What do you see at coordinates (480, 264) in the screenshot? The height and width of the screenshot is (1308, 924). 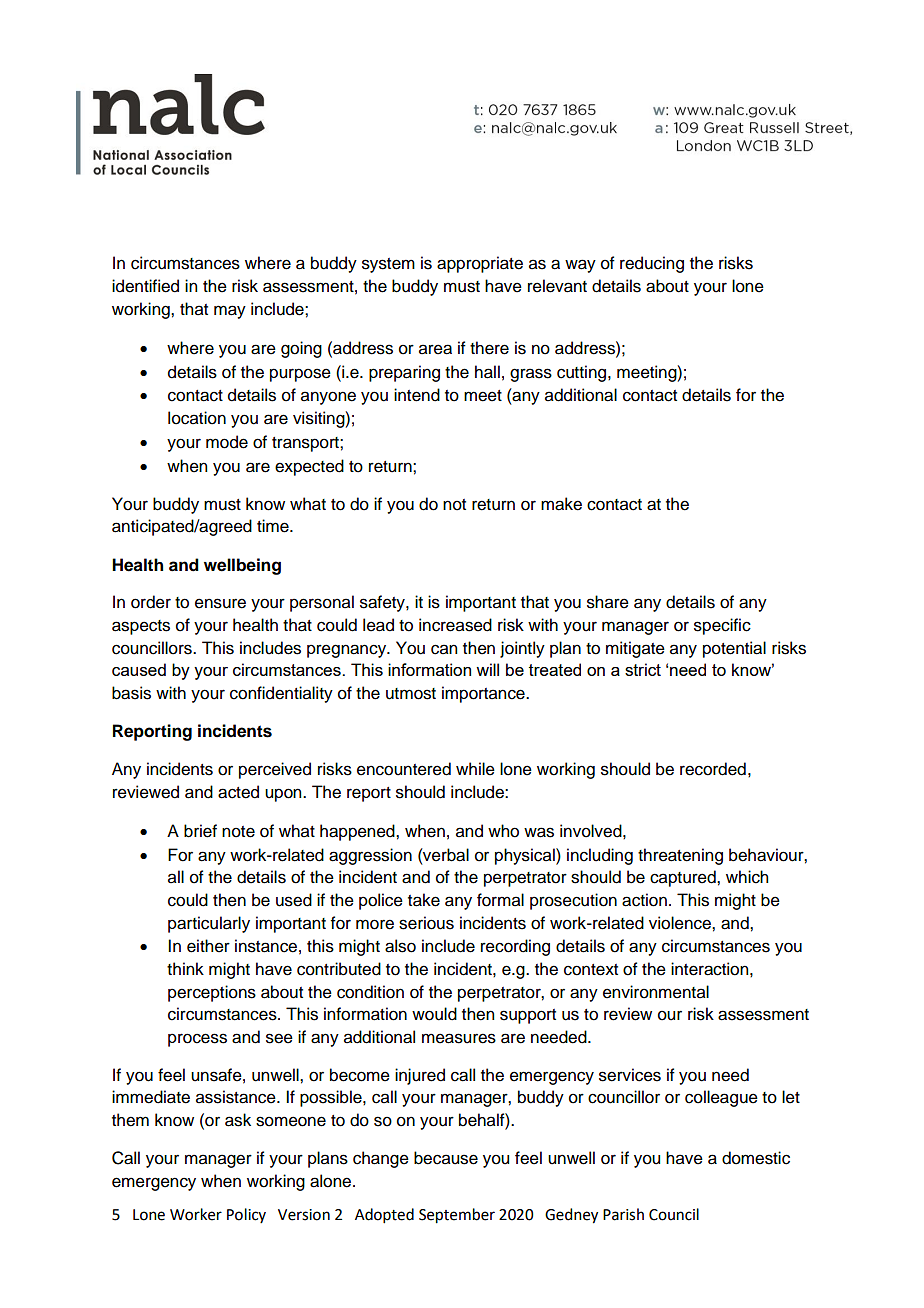 I see `appropriate` at bounding box center [480, 264].
